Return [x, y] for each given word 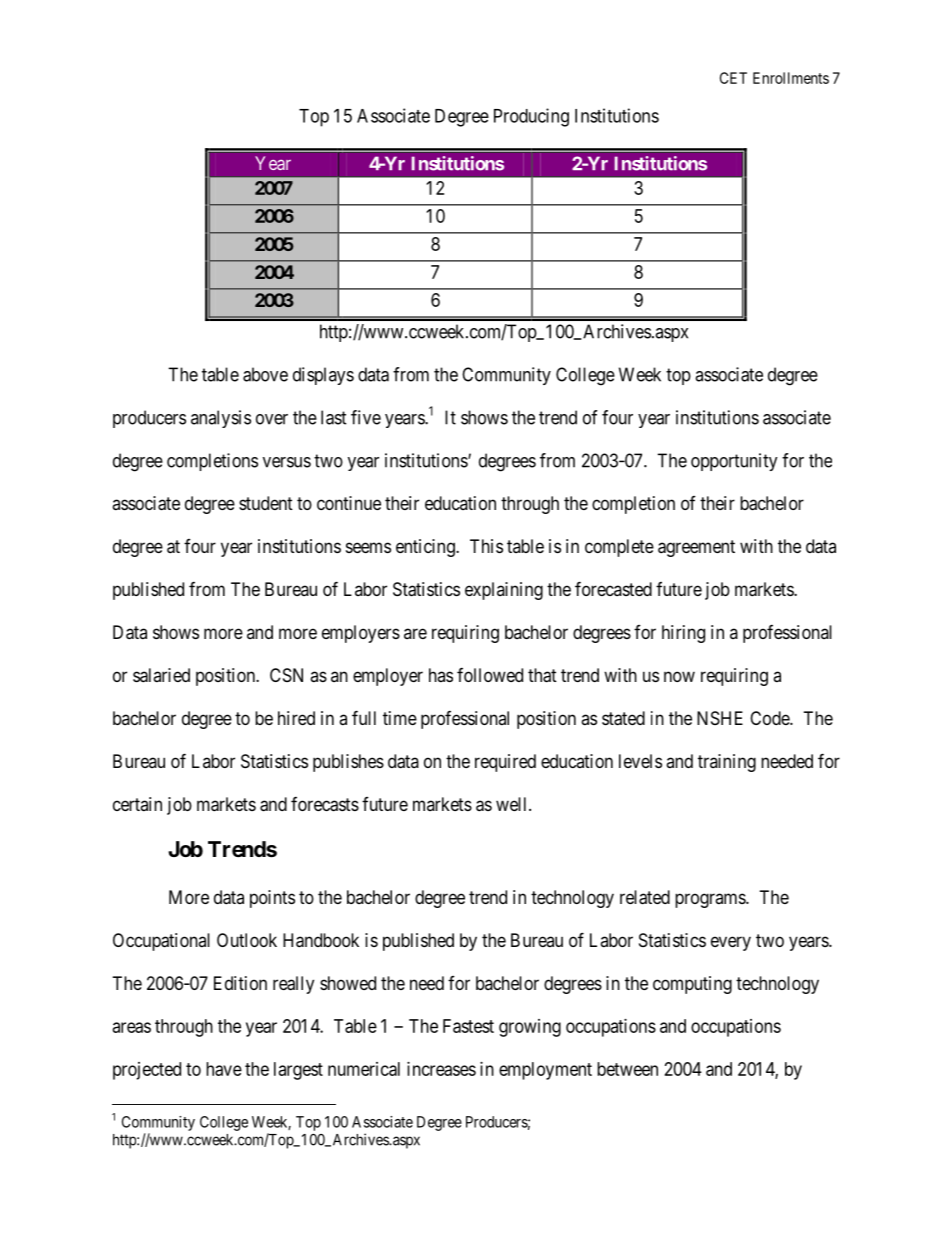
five [366, 417]
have [224, 1069]
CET [733, 78]
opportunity [734, 462]
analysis [221, 419]
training [727, 763]
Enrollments [791, 78]
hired [296, 718]
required [505, 763]
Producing [531, 117]
